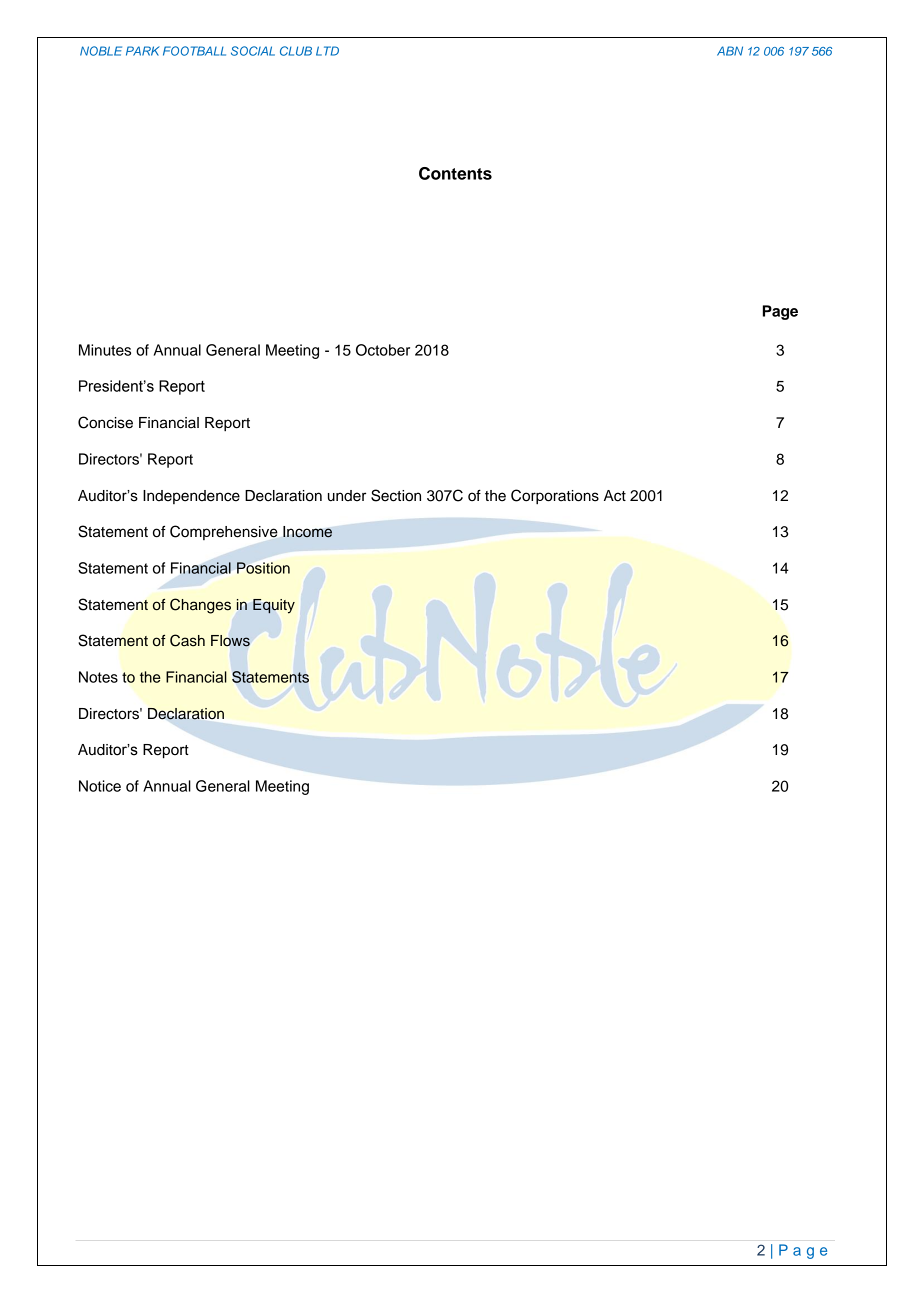 The image size is (924, 1303). I want to click on Minutes, so click(105, 350).
